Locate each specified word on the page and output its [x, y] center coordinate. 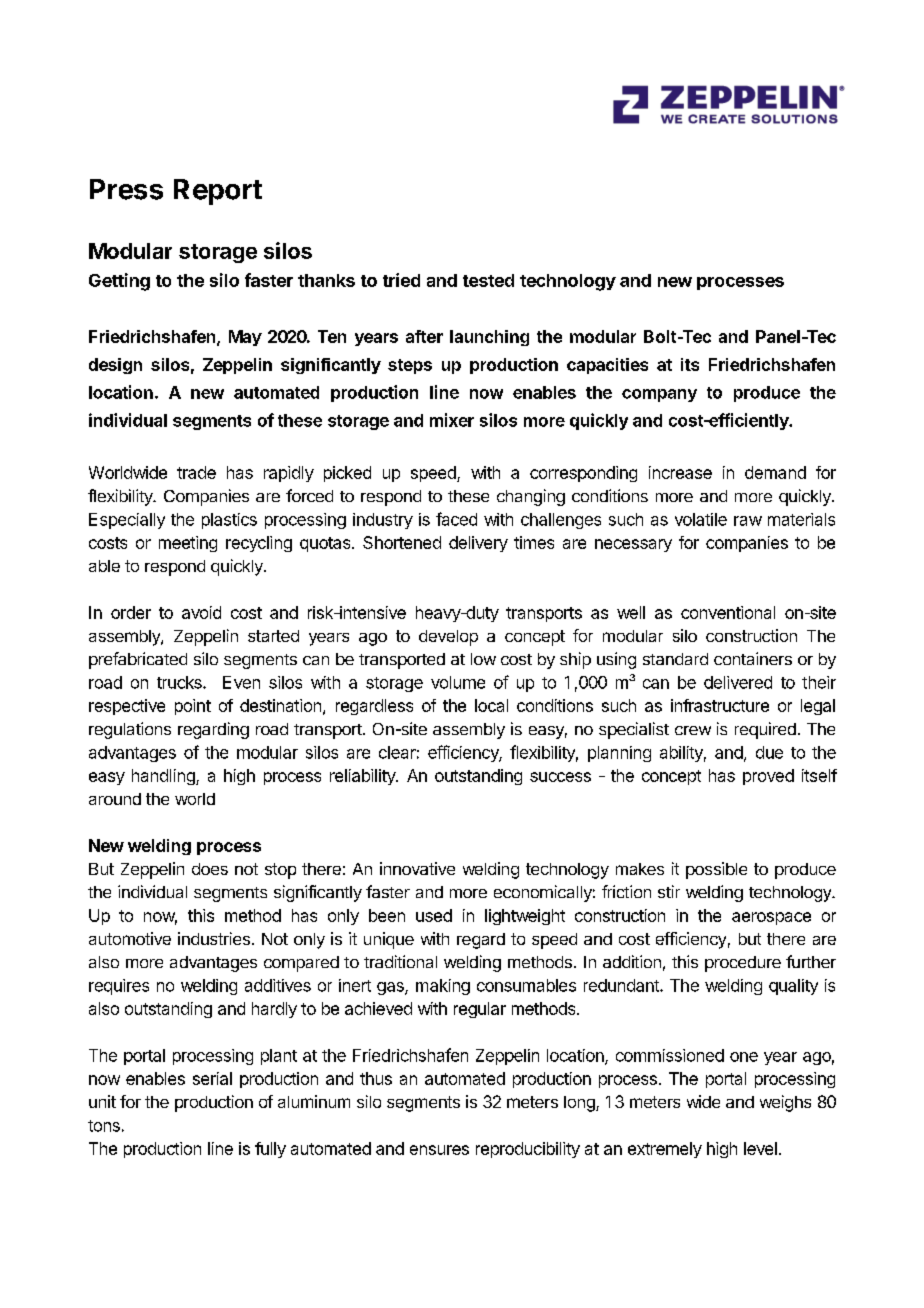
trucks [180, 682]
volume [458, 682]
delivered [738, 682]
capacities [607, 366]
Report [218, 192]
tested [488, 280]
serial [212, 1078]
